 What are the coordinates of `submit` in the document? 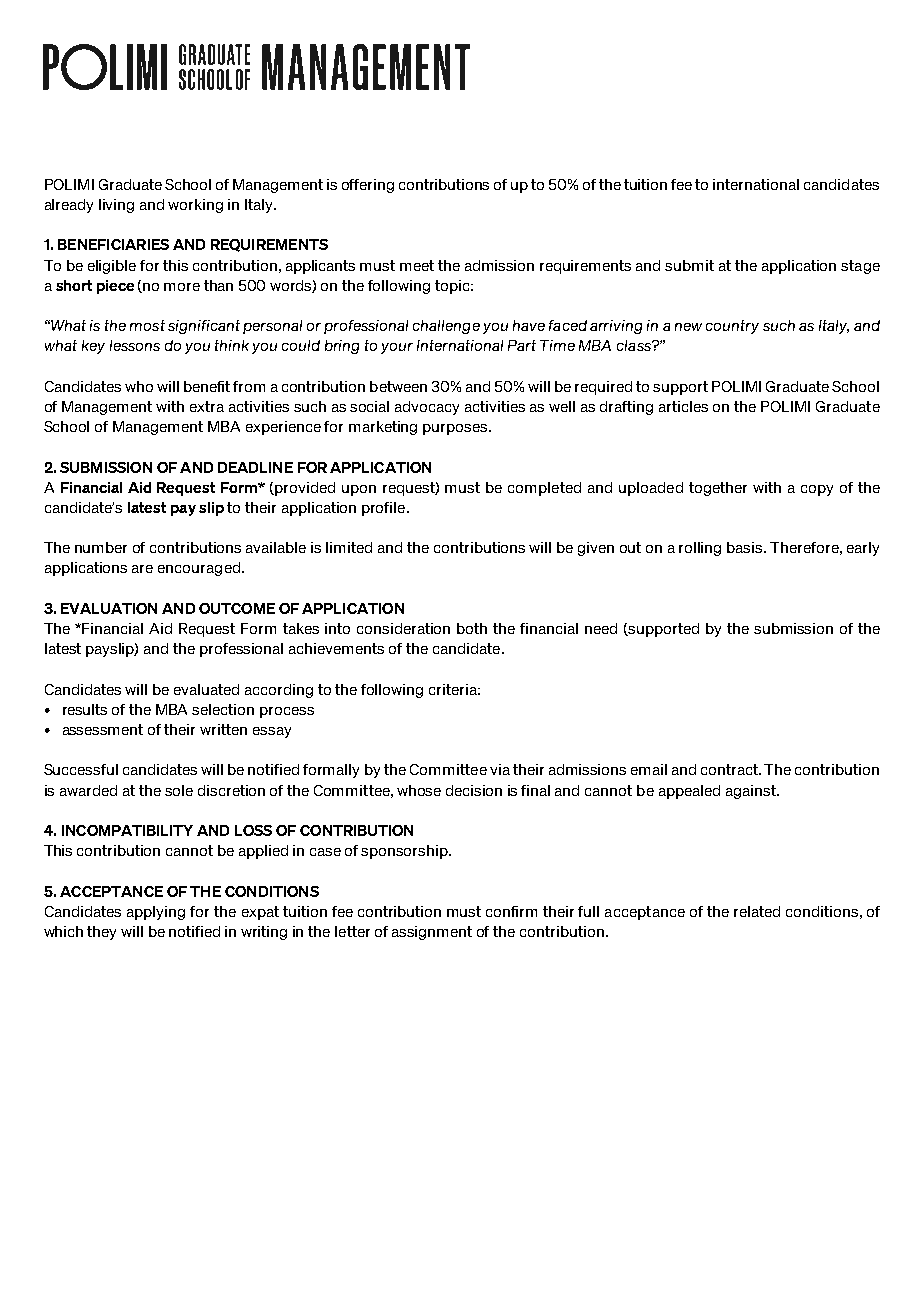 It's located at (689, 265).
